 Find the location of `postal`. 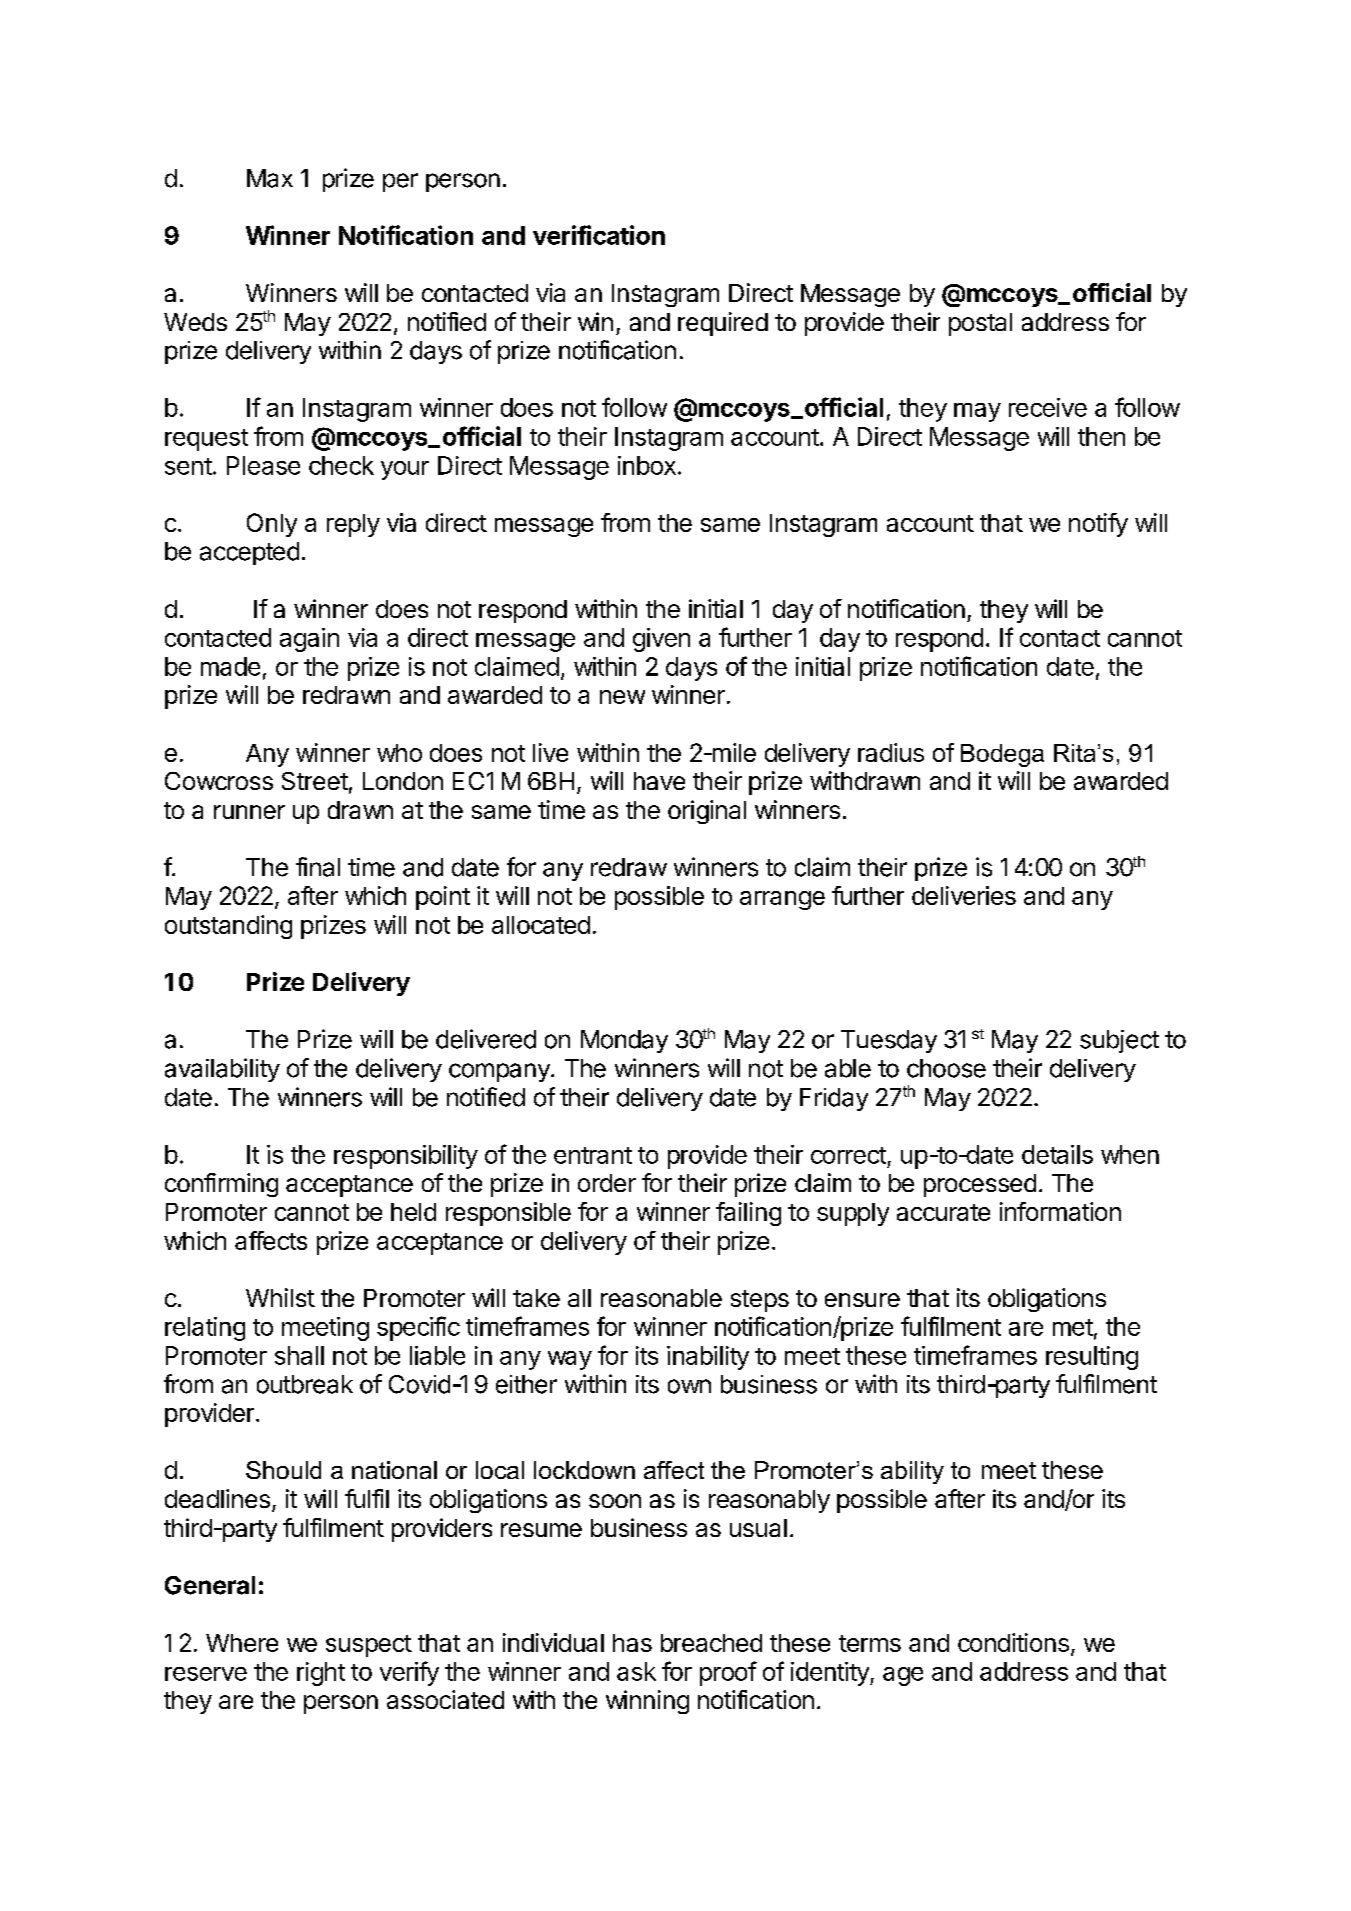

postal is located at coordinates (980, 324).
